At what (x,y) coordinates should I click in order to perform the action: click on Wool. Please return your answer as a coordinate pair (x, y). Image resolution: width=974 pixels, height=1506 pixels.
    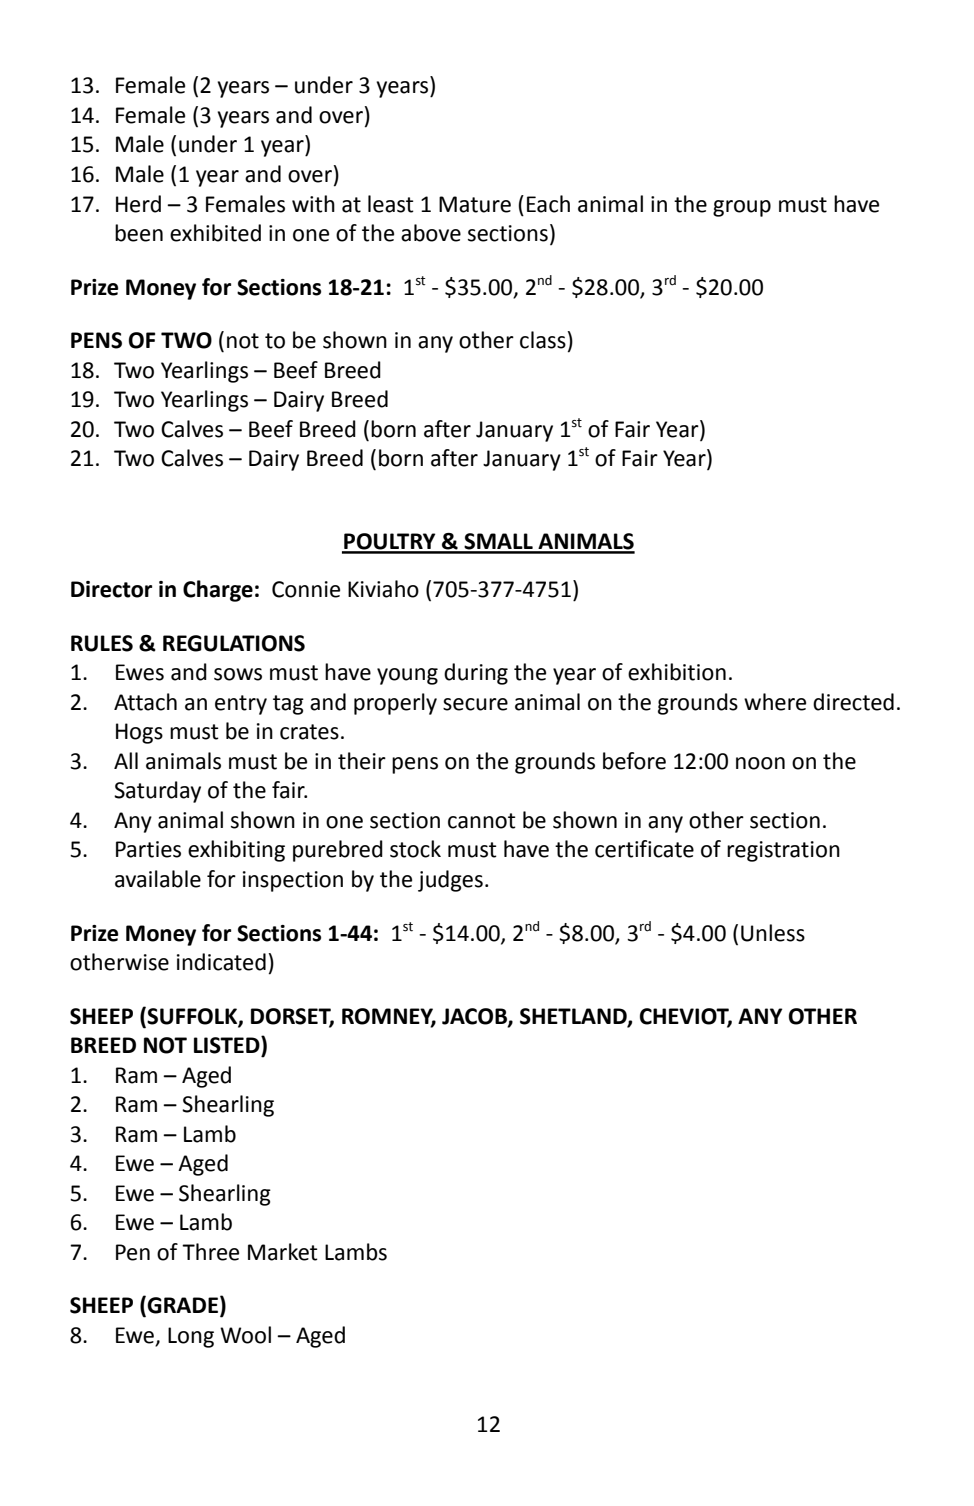
    Looking at the image, I should click on (245, 1335).
